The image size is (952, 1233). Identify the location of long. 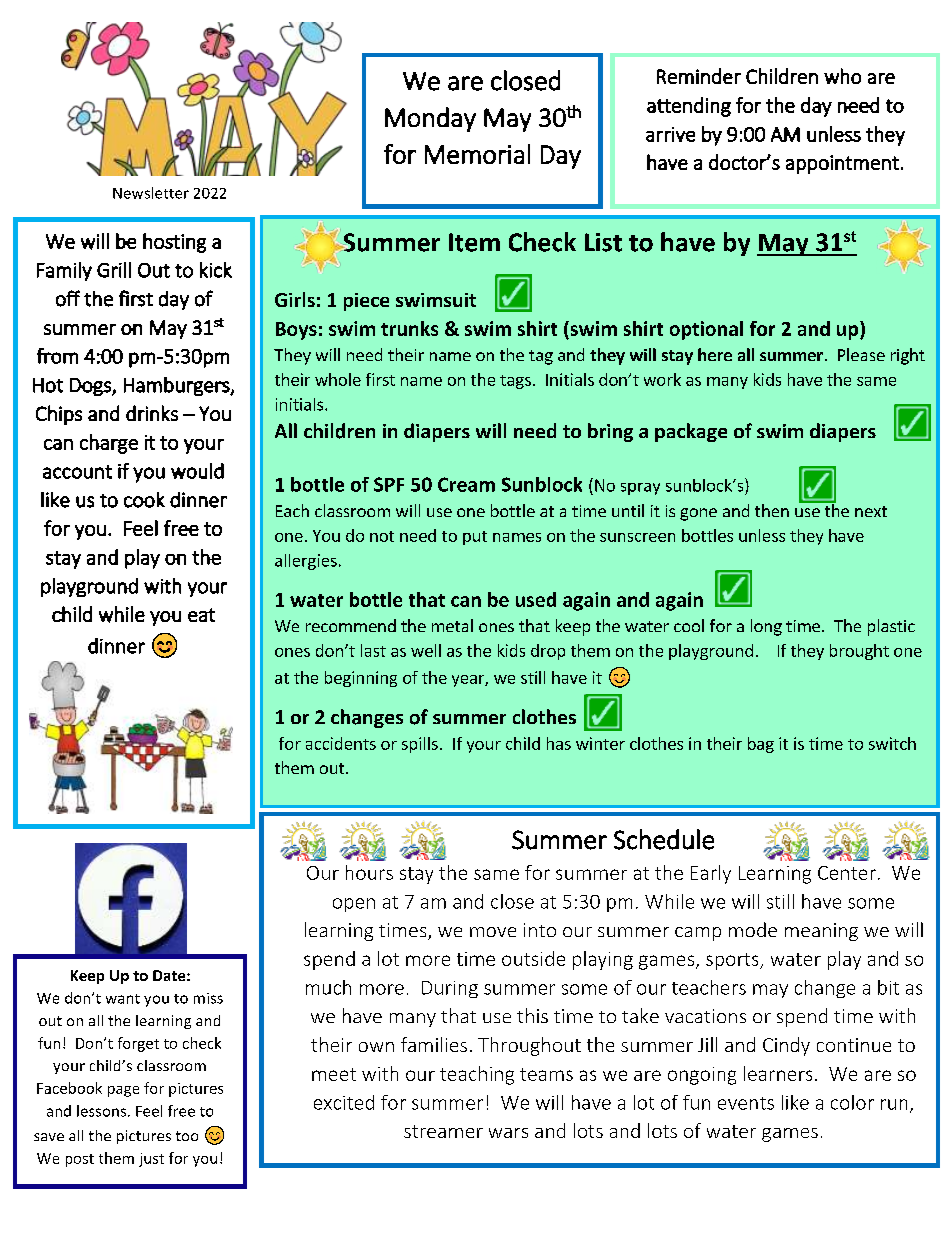
(766, 627).
